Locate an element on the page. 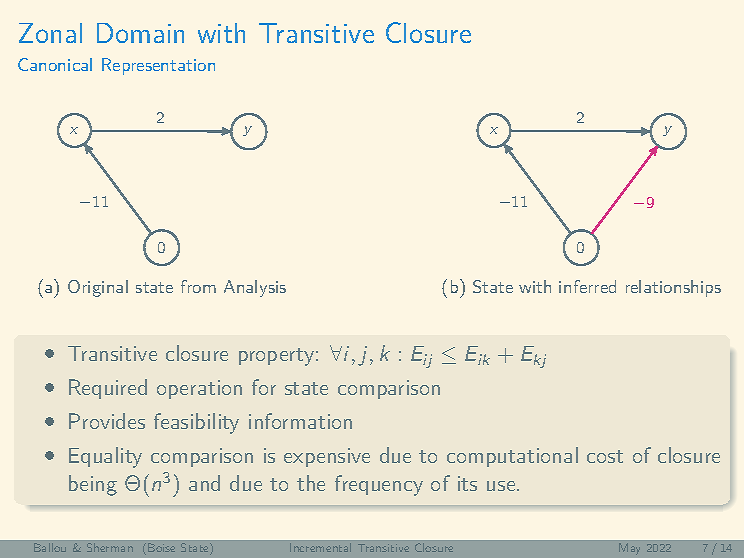 The width and height of the page is (744, 558). Domain is located at coordinates (140, 33).
